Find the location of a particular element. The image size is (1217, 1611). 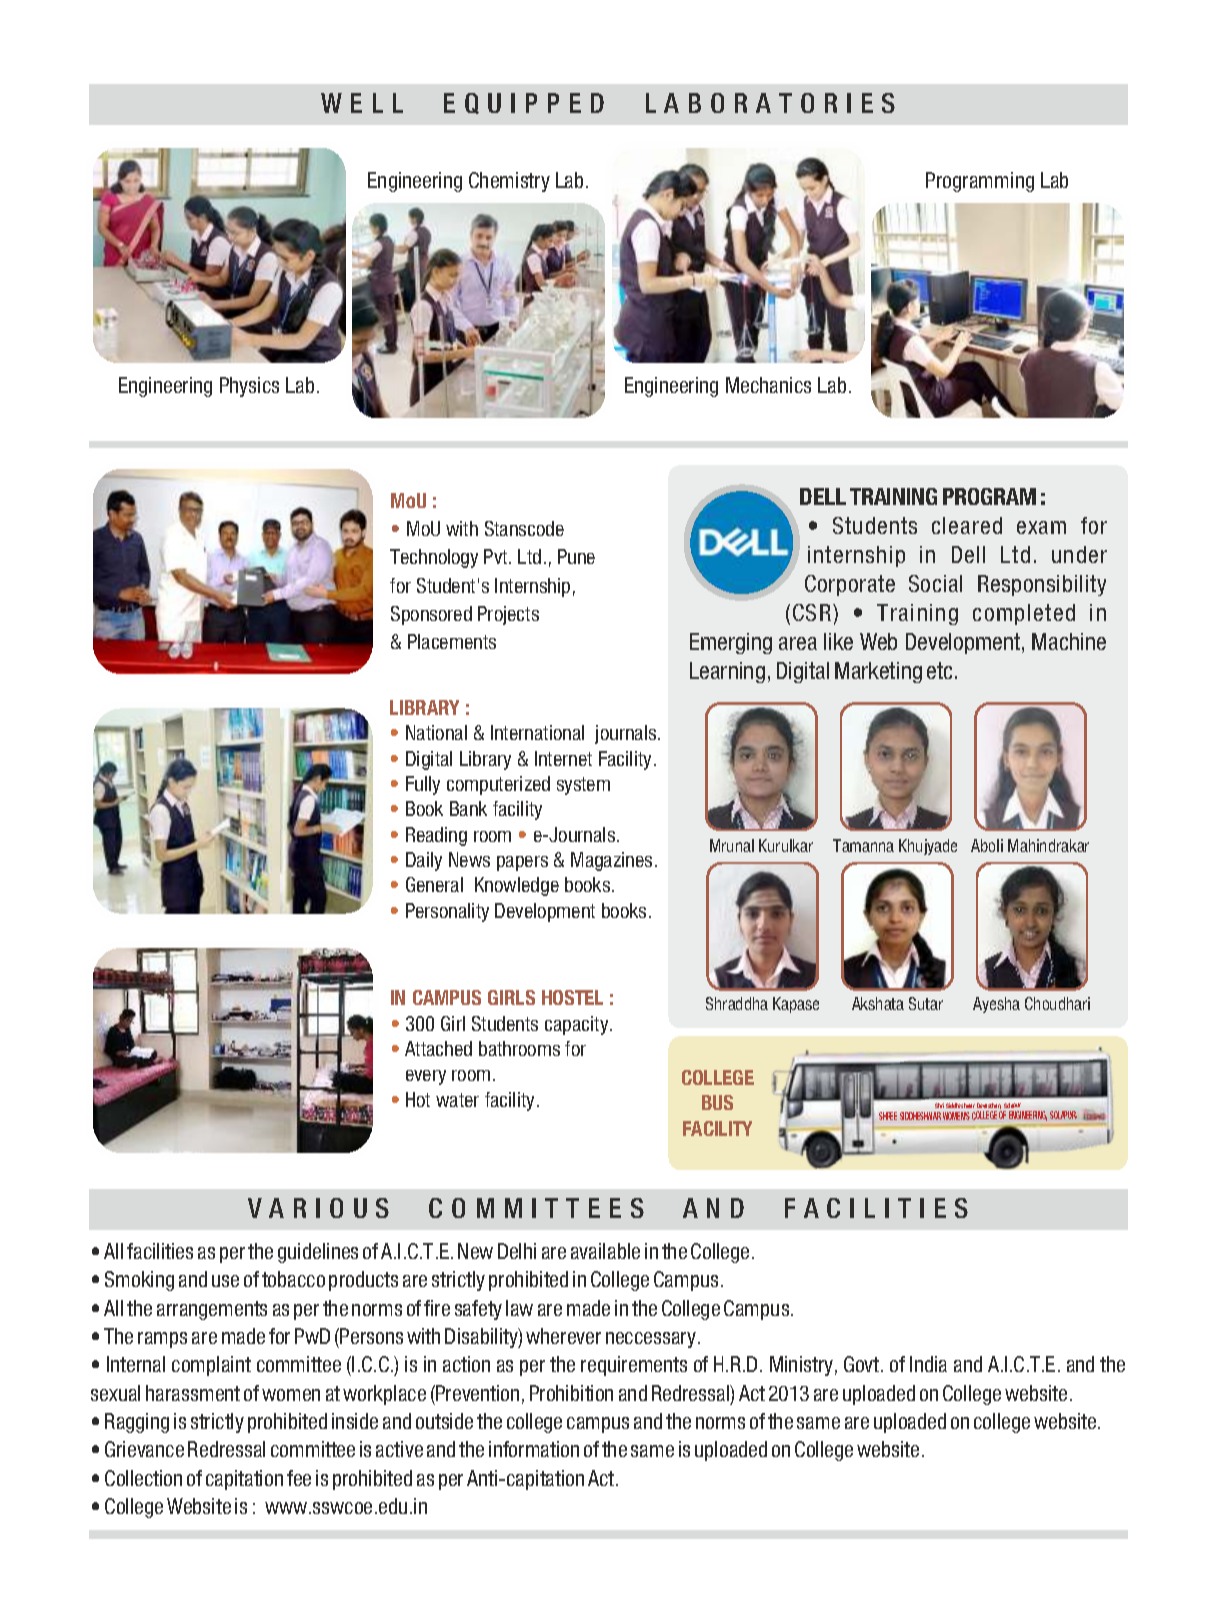

Sponsored is located at coordinates (431, 615).
